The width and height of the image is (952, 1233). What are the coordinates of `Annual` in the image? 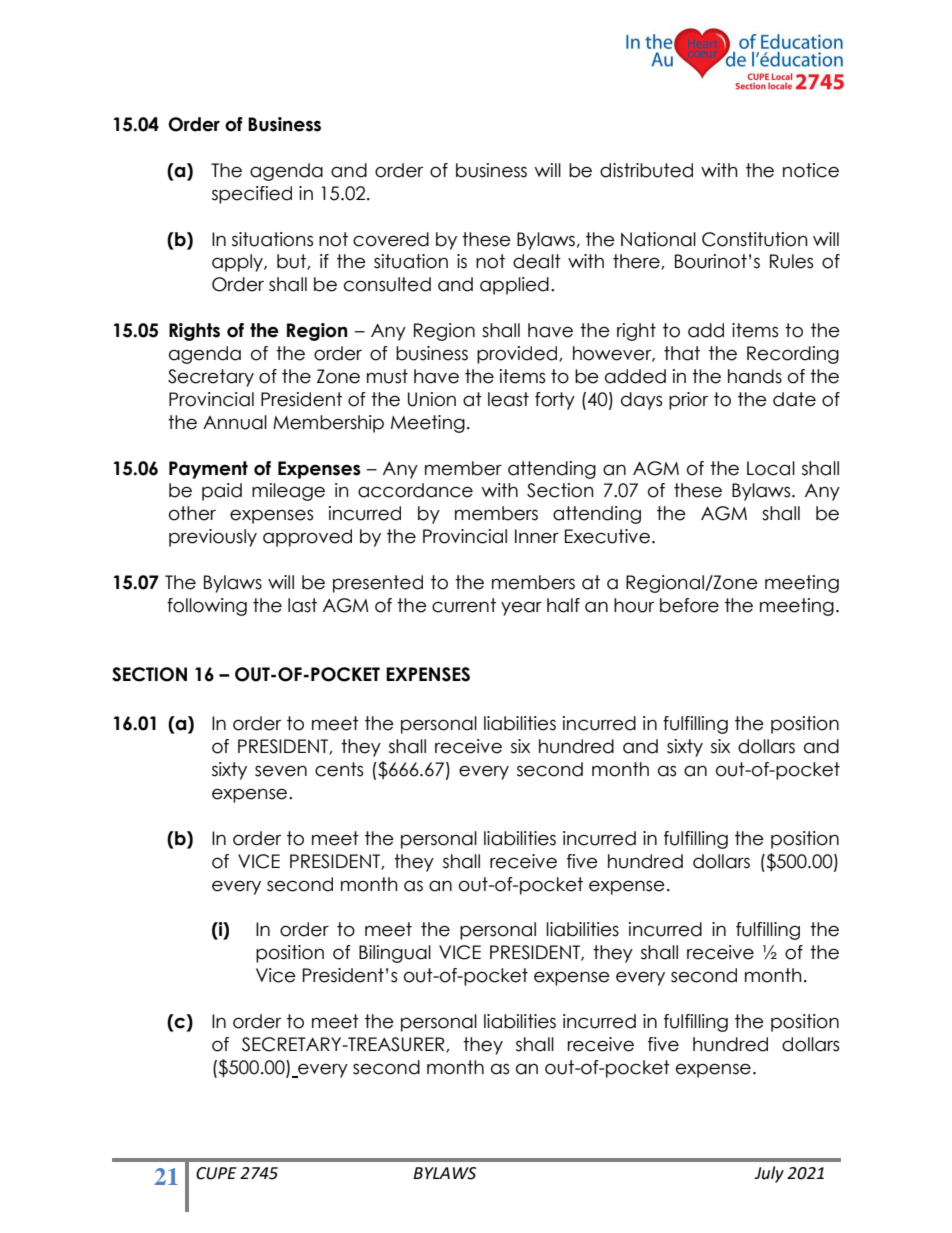 It's located at (235, 422).
